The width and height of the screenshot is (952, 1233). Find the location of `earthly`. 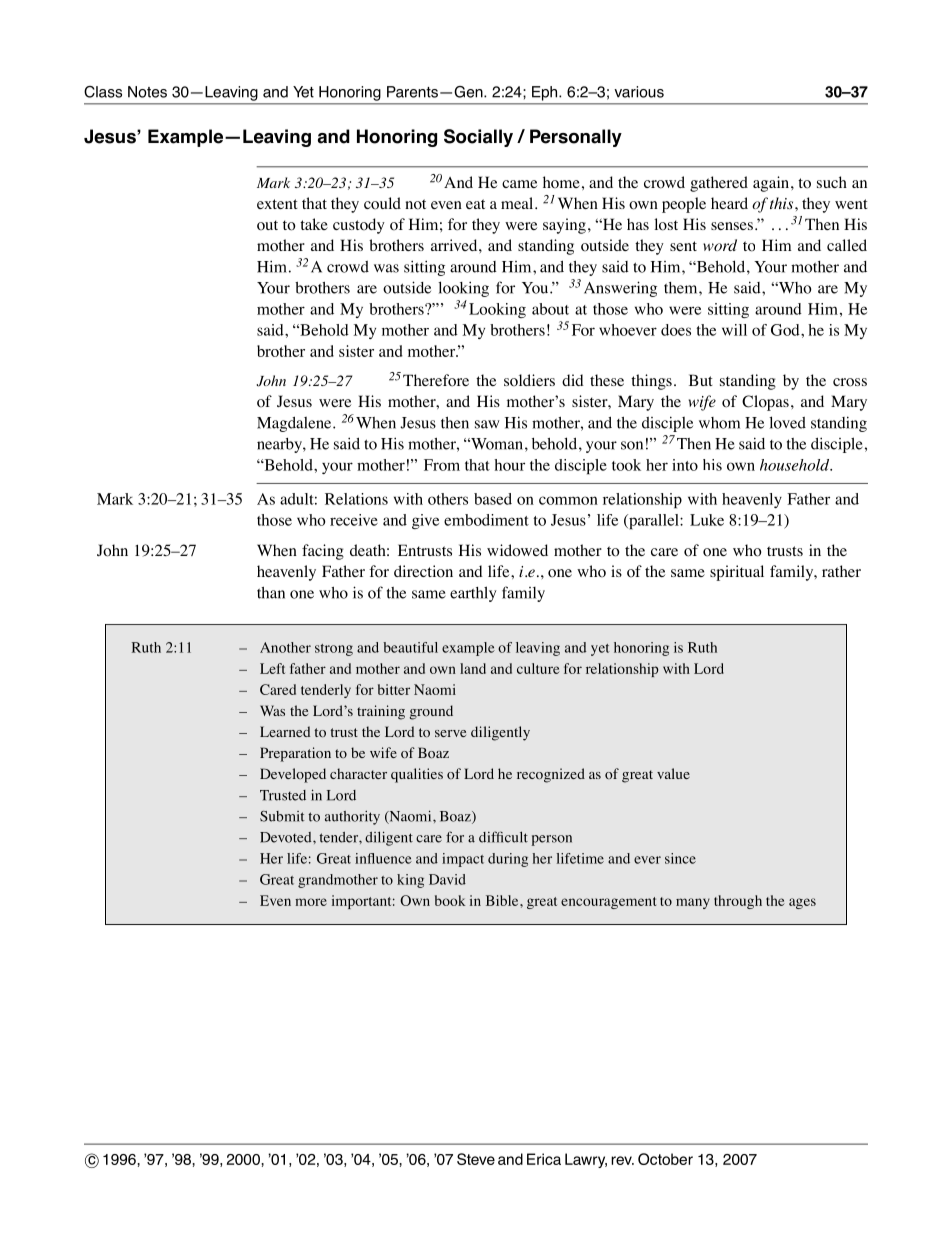

earthly is located at coordinates (473, 594).
